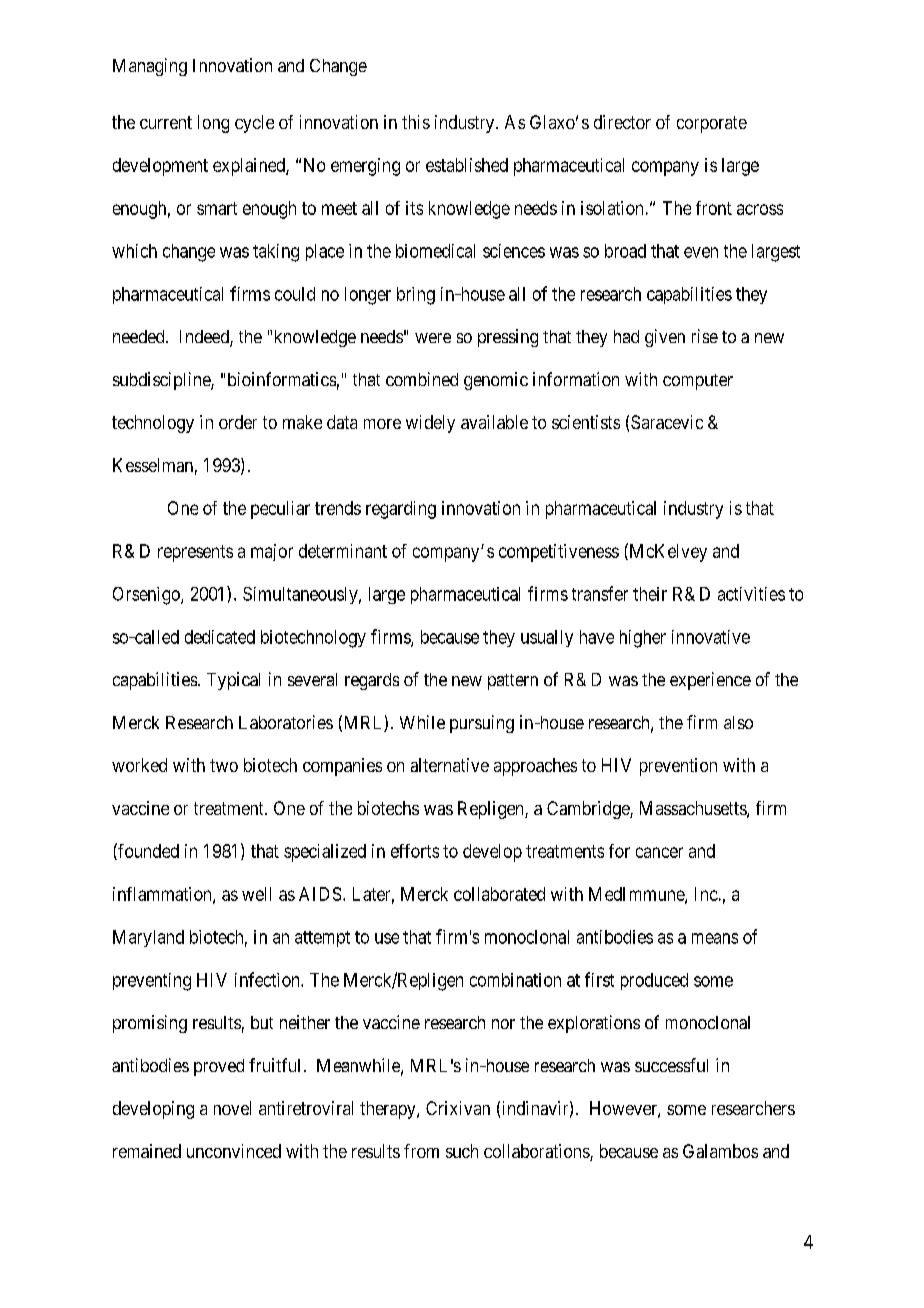 This image has width=924, height=1308. What do you see at coordinates (282, 379) in the image?
I see `bioinformatics` at bounding box center [282, 379].
